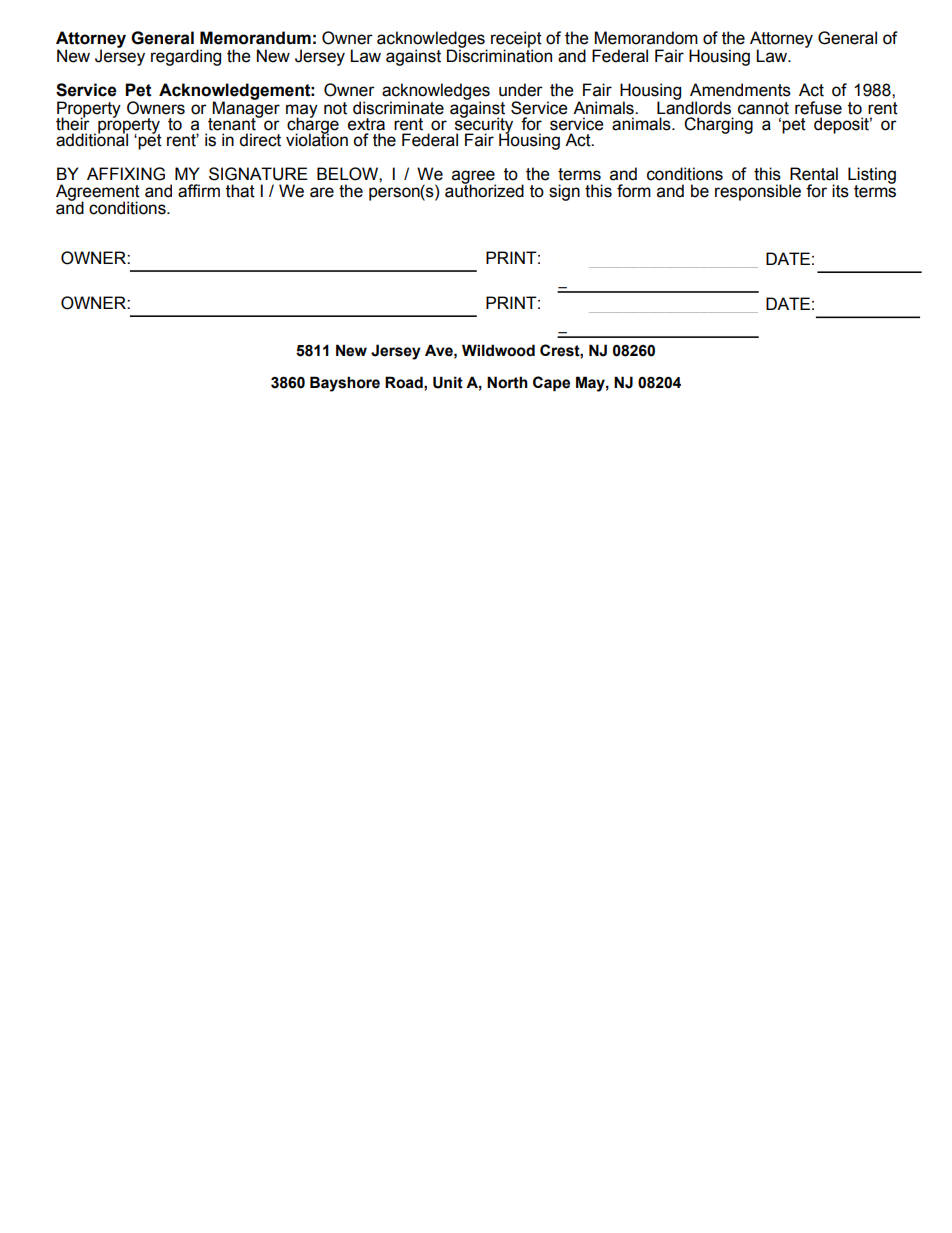  What do you see at coordinates (448, 382) in the screenshot?
I see `Unit` at bounding box center [448, 382].
